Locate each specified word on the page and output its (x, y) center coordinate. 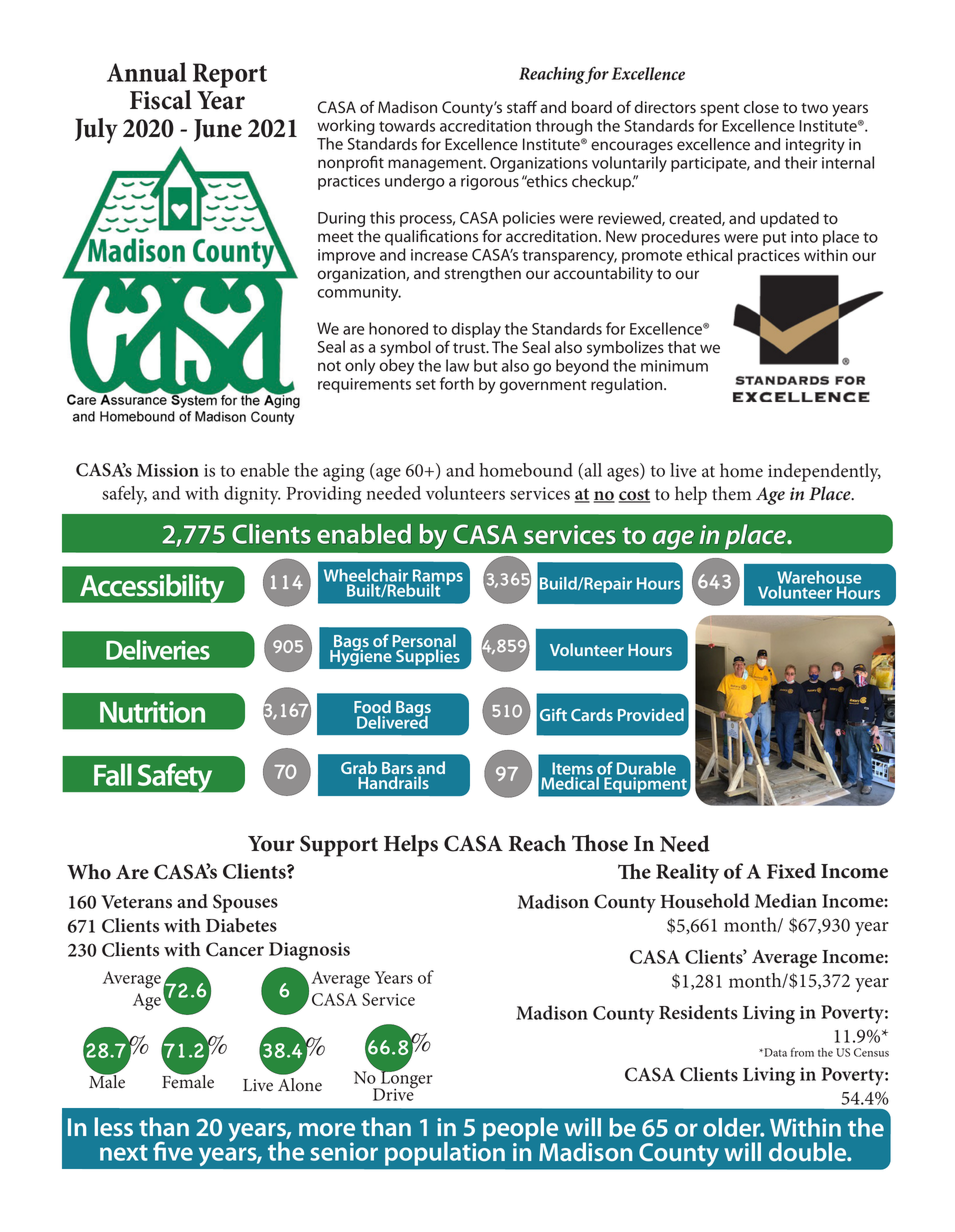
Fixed (791, 871)
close (761, 107)
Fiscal (161, 100)
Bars (397, 769)
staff (522, 107)
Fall (113, 774)
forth (457, 383)
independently (824, 472)
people (520, 1130)
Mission (168, 470)
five (173, 1151)
